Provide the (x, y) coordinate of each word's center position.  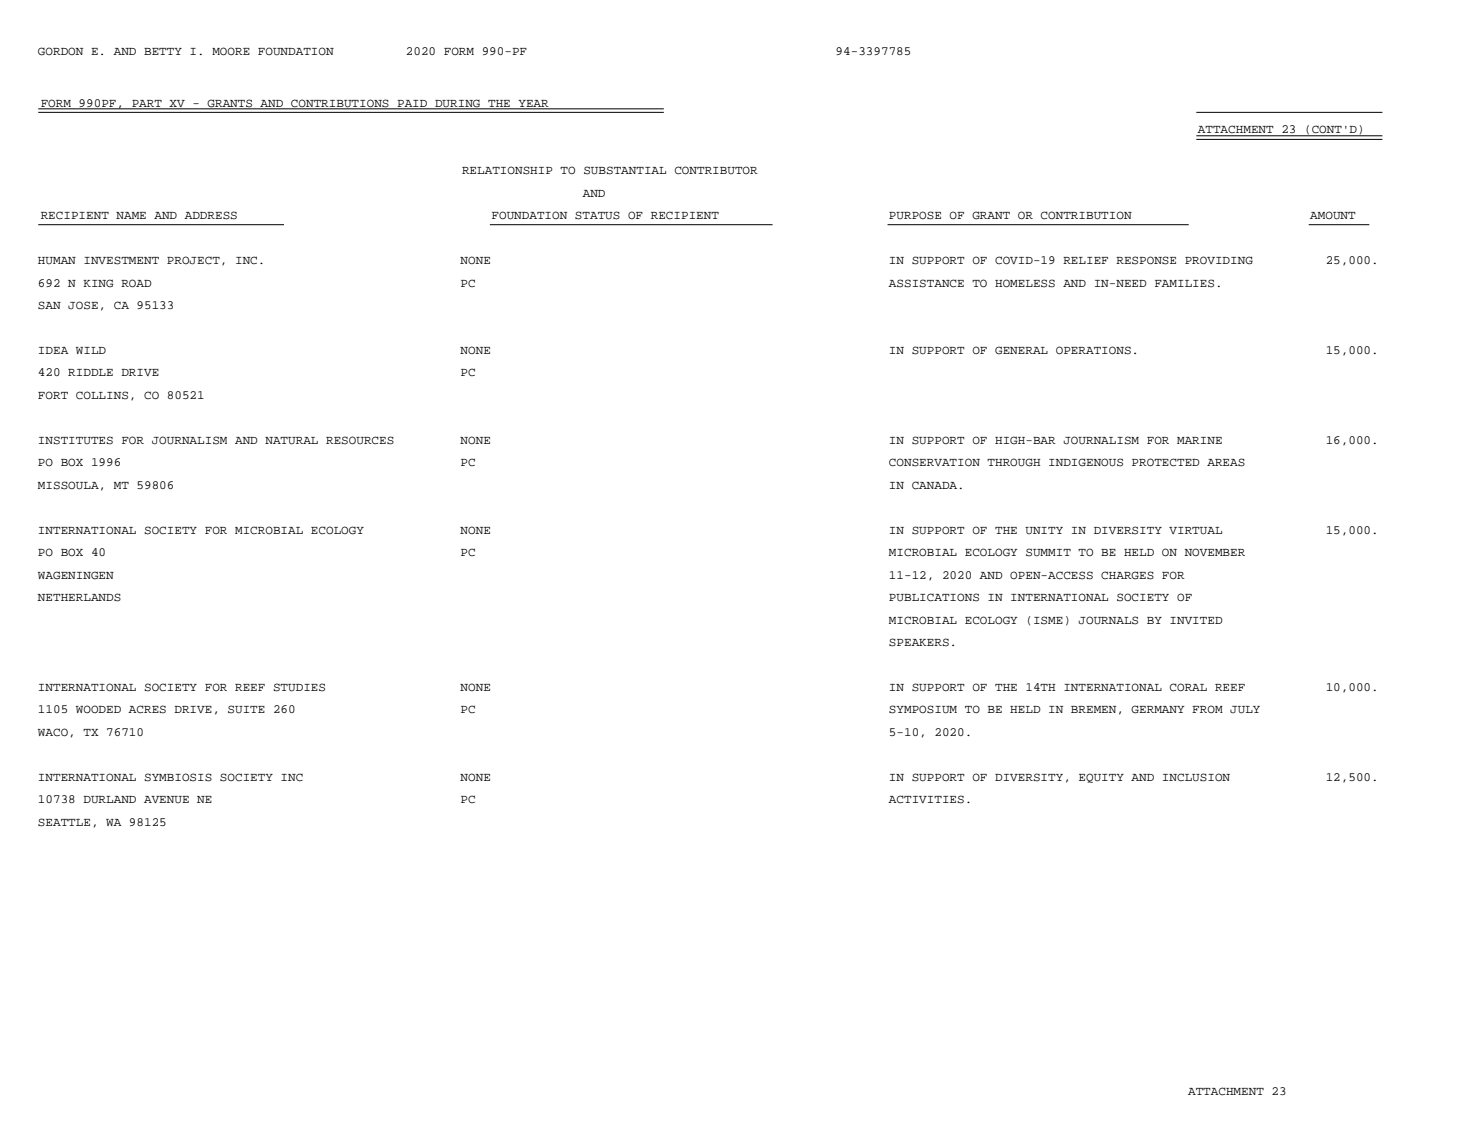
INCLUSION (1196, 777)
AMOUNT (1333, 215)
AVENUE (166, 800)
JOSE (83, 305)
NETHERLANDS (79, 597)
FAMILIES (1184, 283)
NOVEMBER (1214, 552)
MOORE (231, 51)
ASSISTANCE (926, 283)
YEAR (533, 104)
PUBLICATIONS (934, 597)
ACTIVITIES (926, 799)
